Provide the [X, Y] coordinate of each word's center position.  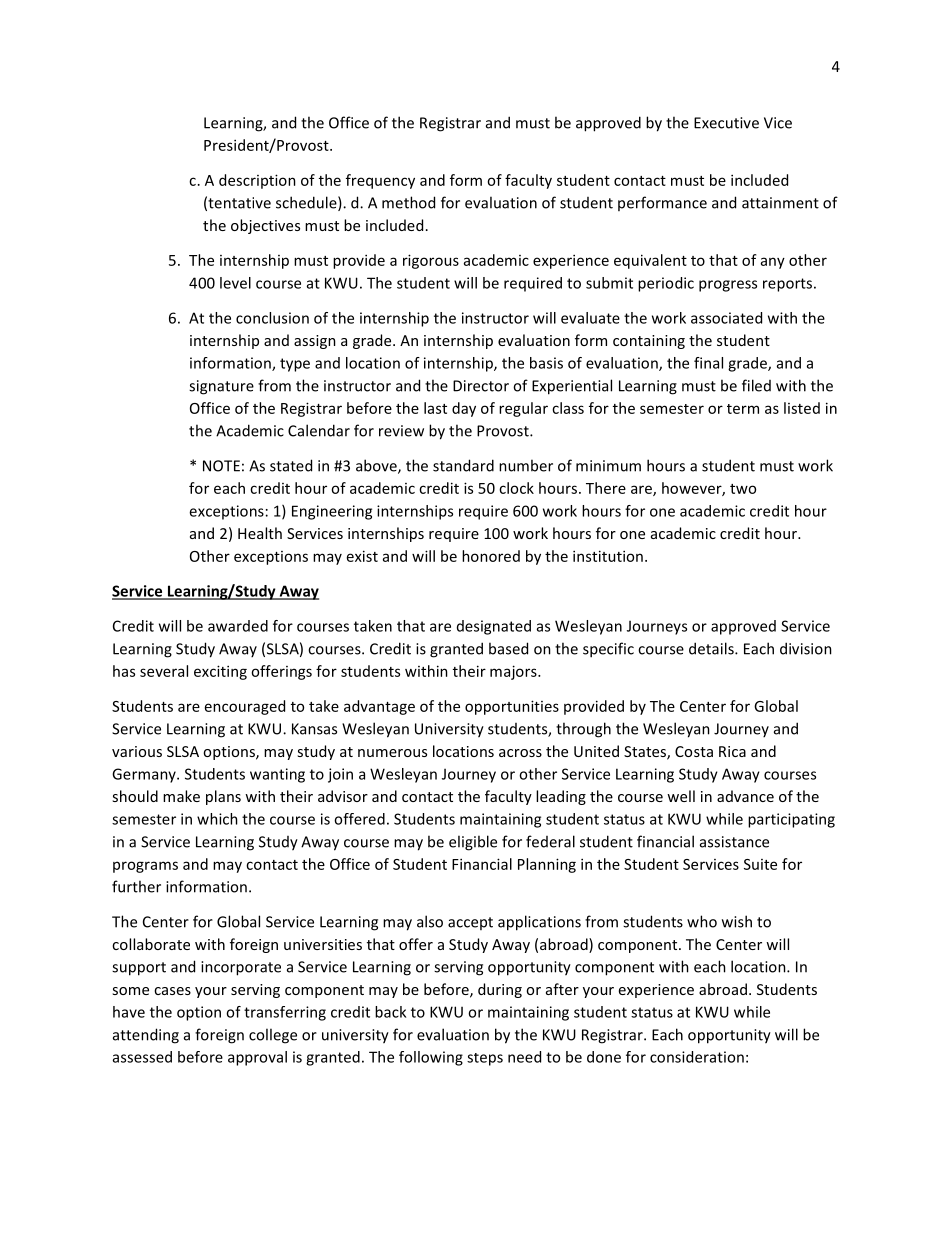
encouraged [245, 707]
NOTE [221, 466]
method [408, 202]
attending [146, 1036]
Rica [732, 751]
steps [485, 1059]
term [743, 409]
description [257, 181]
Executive [726, 123]
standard [463, 465]
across [520, 753]
